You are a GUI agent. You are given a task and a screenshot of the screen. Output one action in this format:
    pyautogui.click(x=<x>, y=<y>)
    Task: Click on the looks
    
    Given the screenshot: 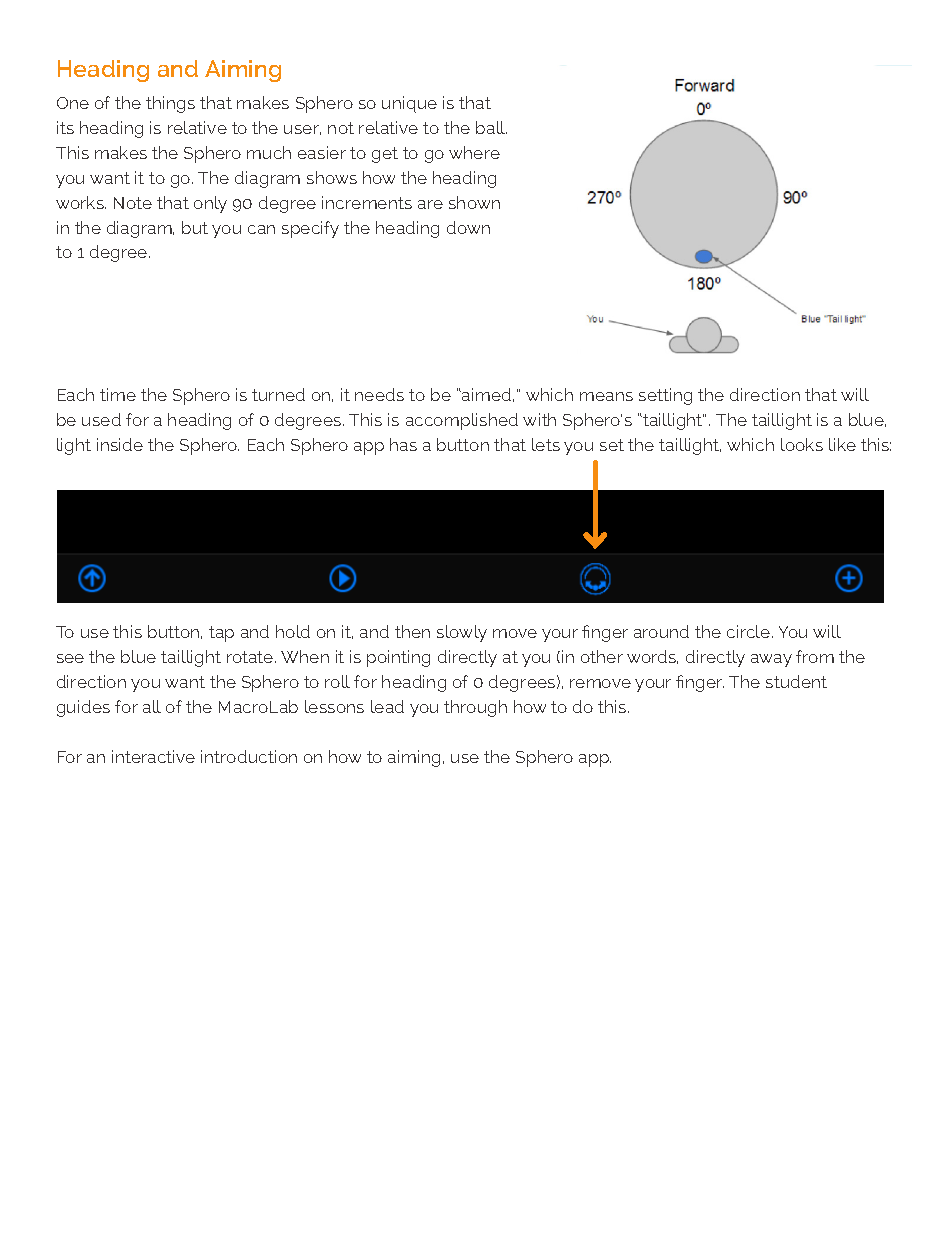 What is the action you would take?
    pyautogui.click(x=802, y=444)
